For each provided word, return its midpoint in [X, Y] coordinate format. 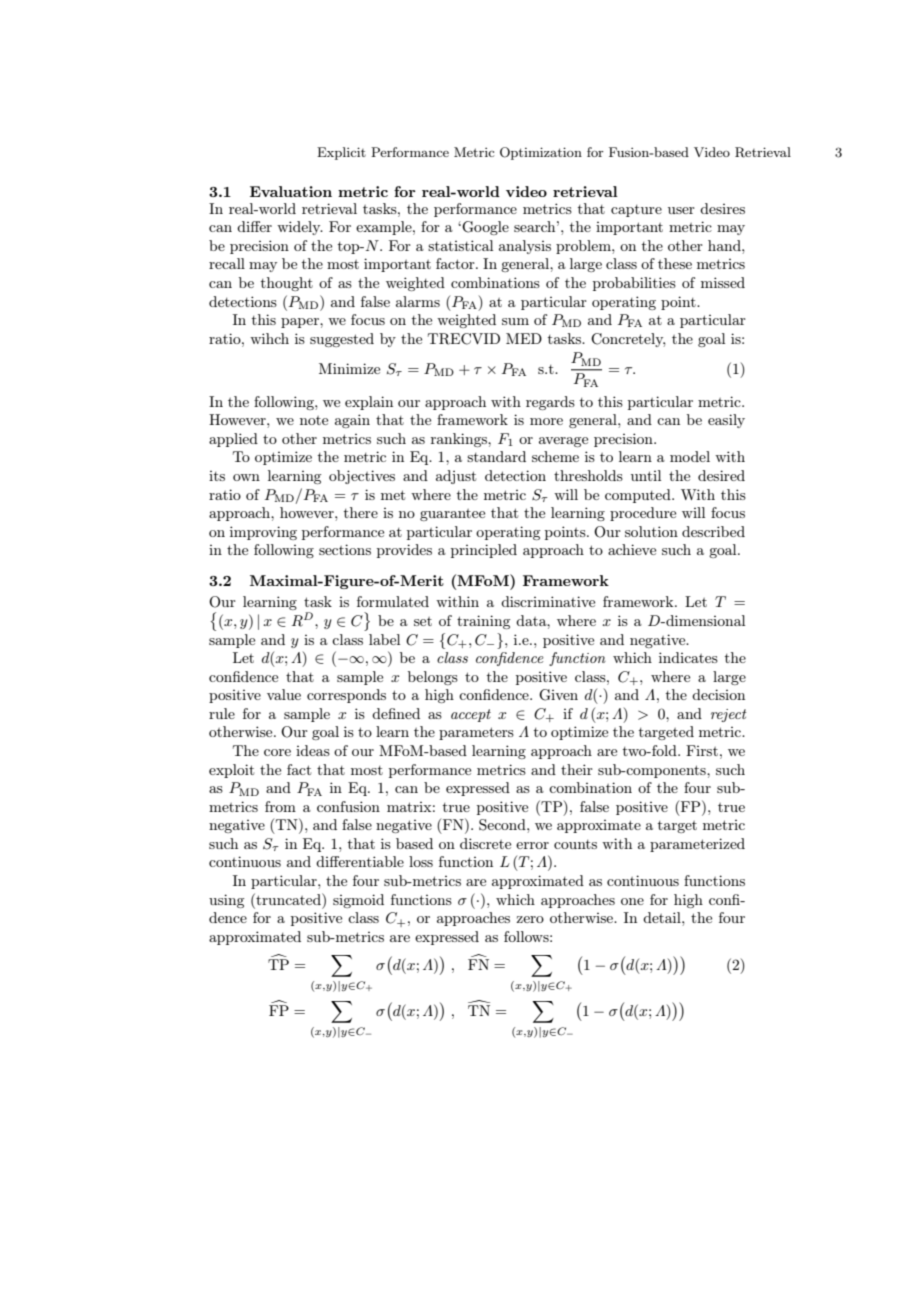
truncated [288, 899]
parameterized [697, 845]
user [681, 210]
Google [484, 228]
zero [530, 919]
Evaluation [291, 191]
